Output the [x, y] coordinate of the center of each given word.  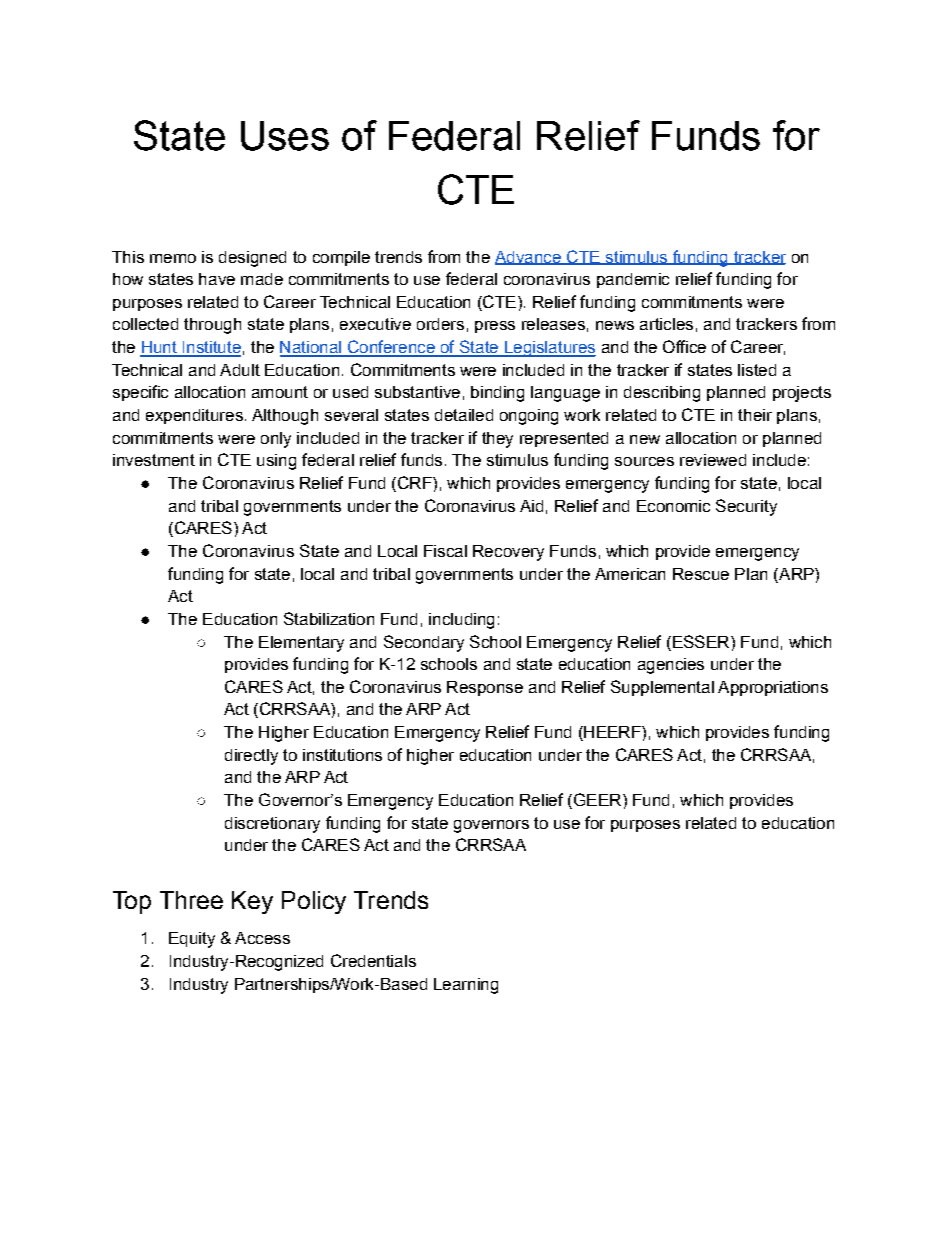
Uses [285, 136]
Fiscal [445, 551]
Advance [529, 258]
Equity [192, 940]
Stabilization [329, 618]
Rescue [701, 574]
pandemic [633, 280]
